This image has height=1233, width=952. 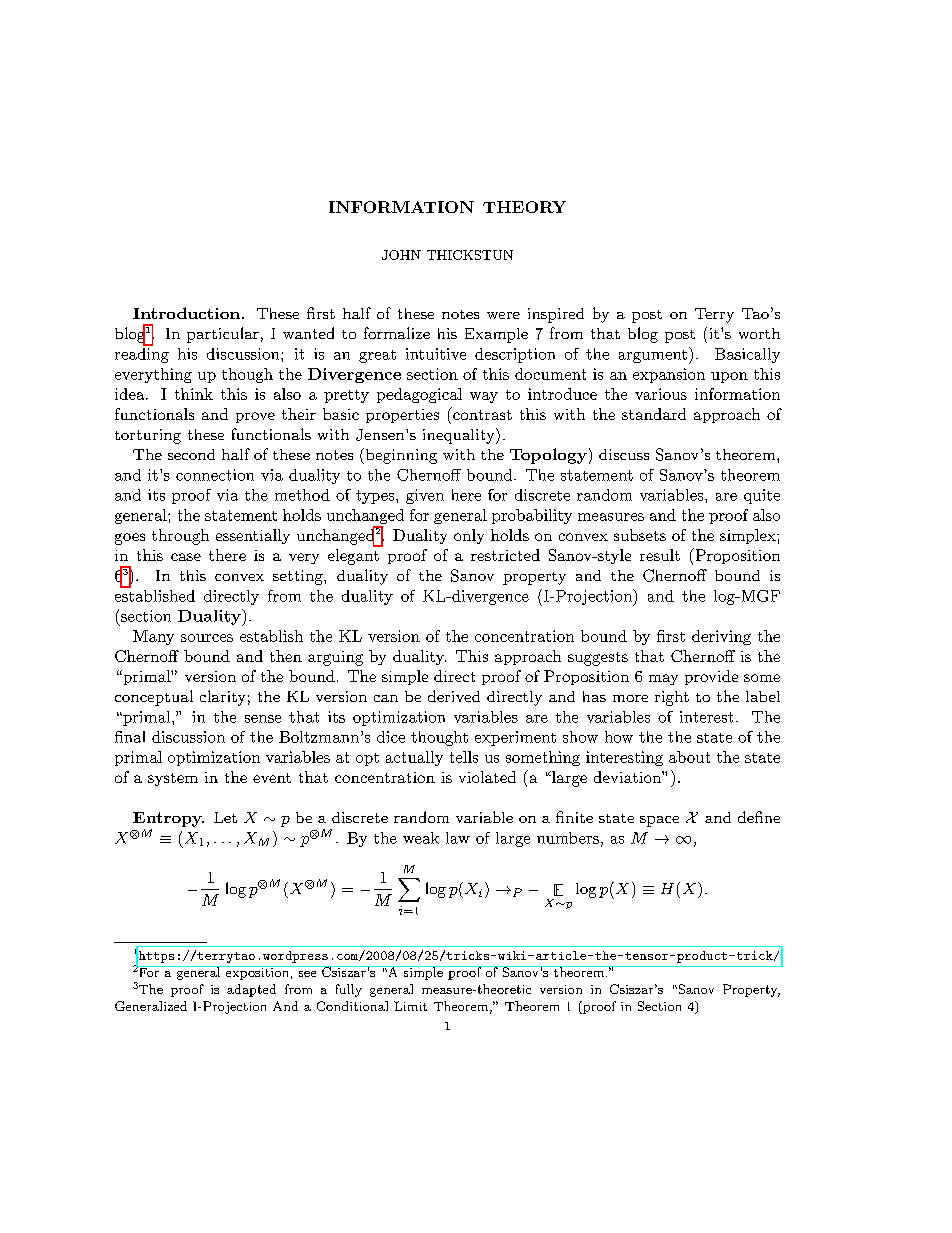 I want to click on system, so click(x=173, y=779).
